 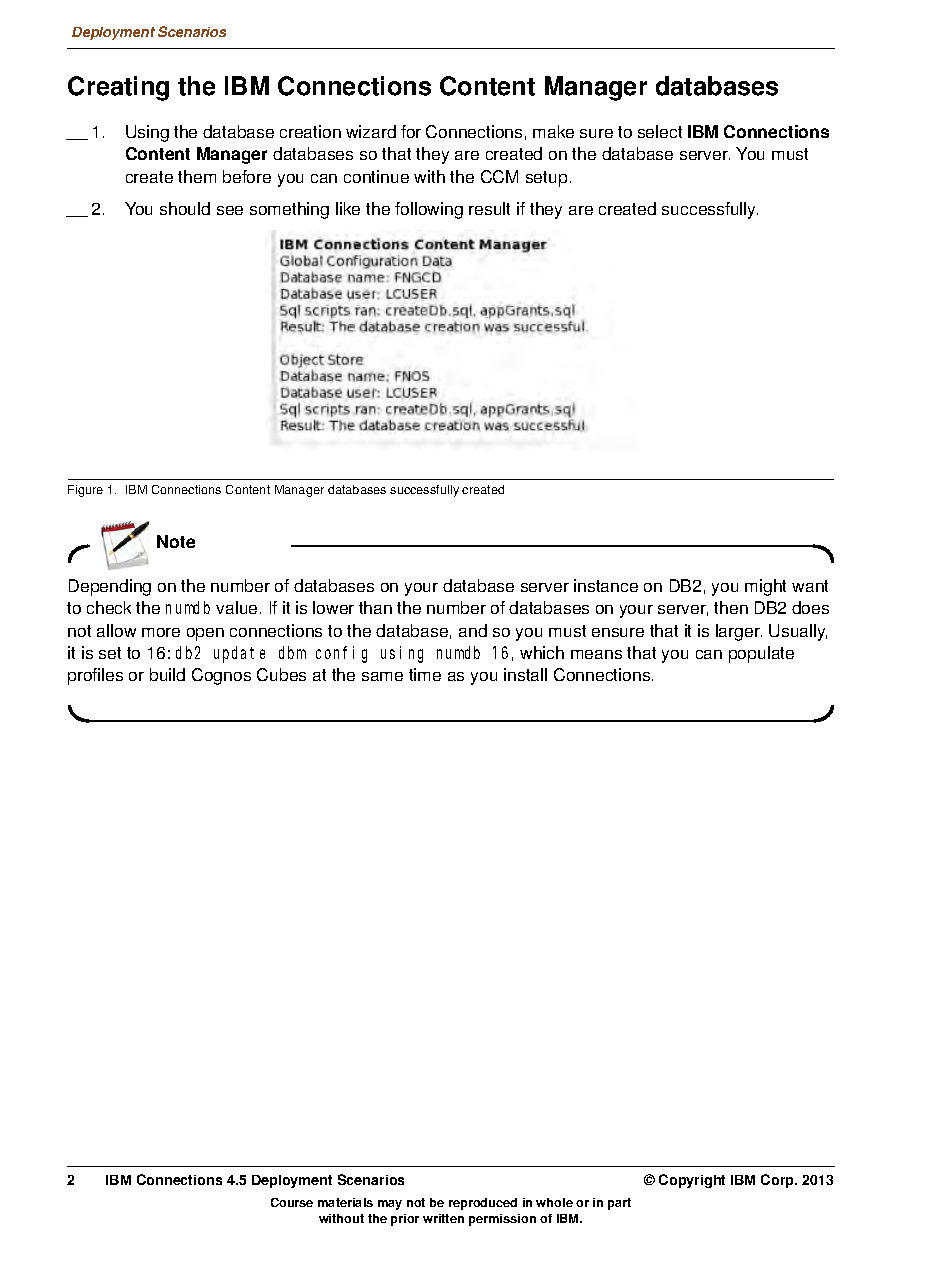 I want to click on written, so click(x=443, y=1218).
